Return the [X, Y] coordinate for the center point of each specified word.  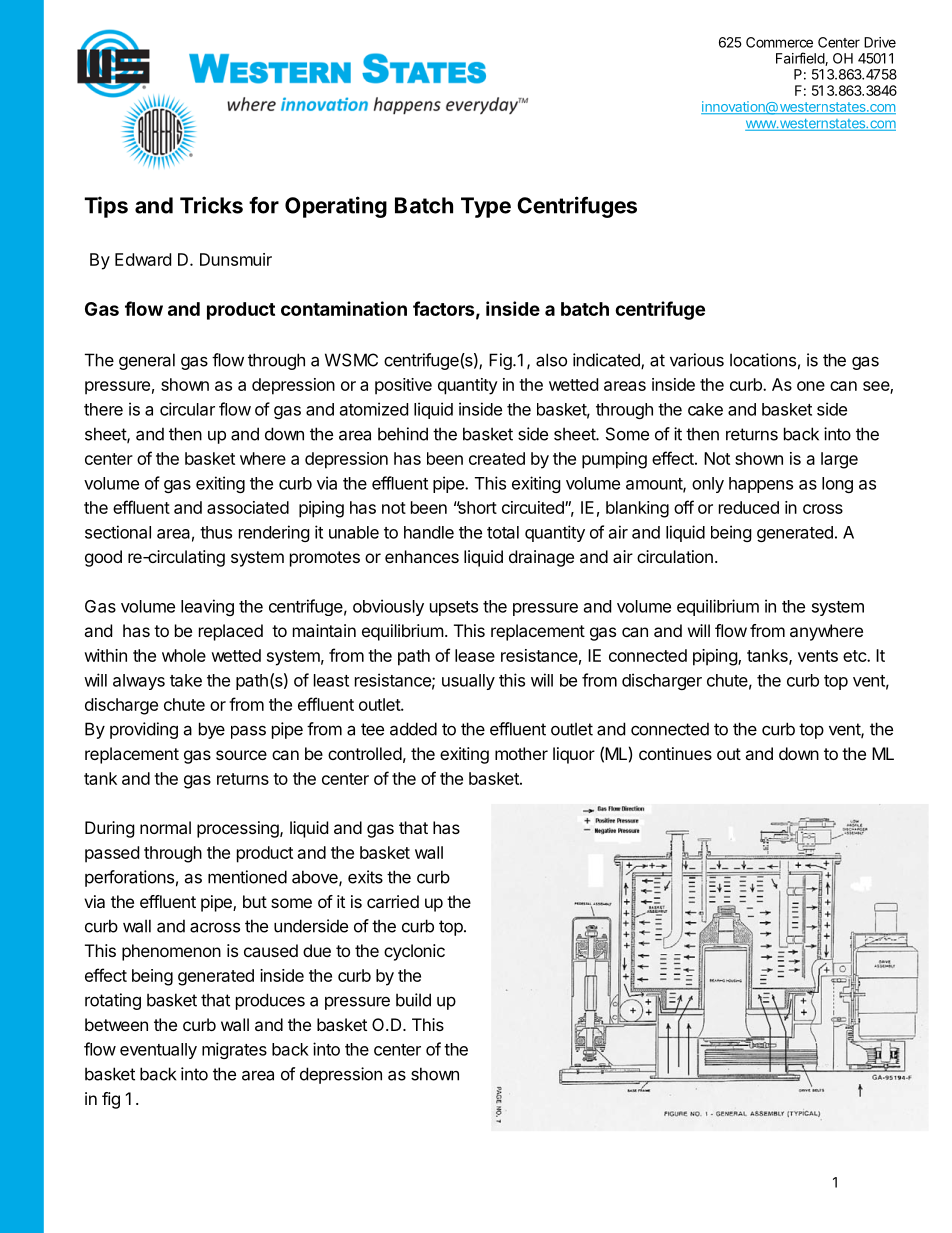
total [503, 532]
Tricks [211, 205]
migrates [234, 1050]
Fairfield [801, 59]
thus [216, 532]
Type [486, 207]
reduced [749, 507]
